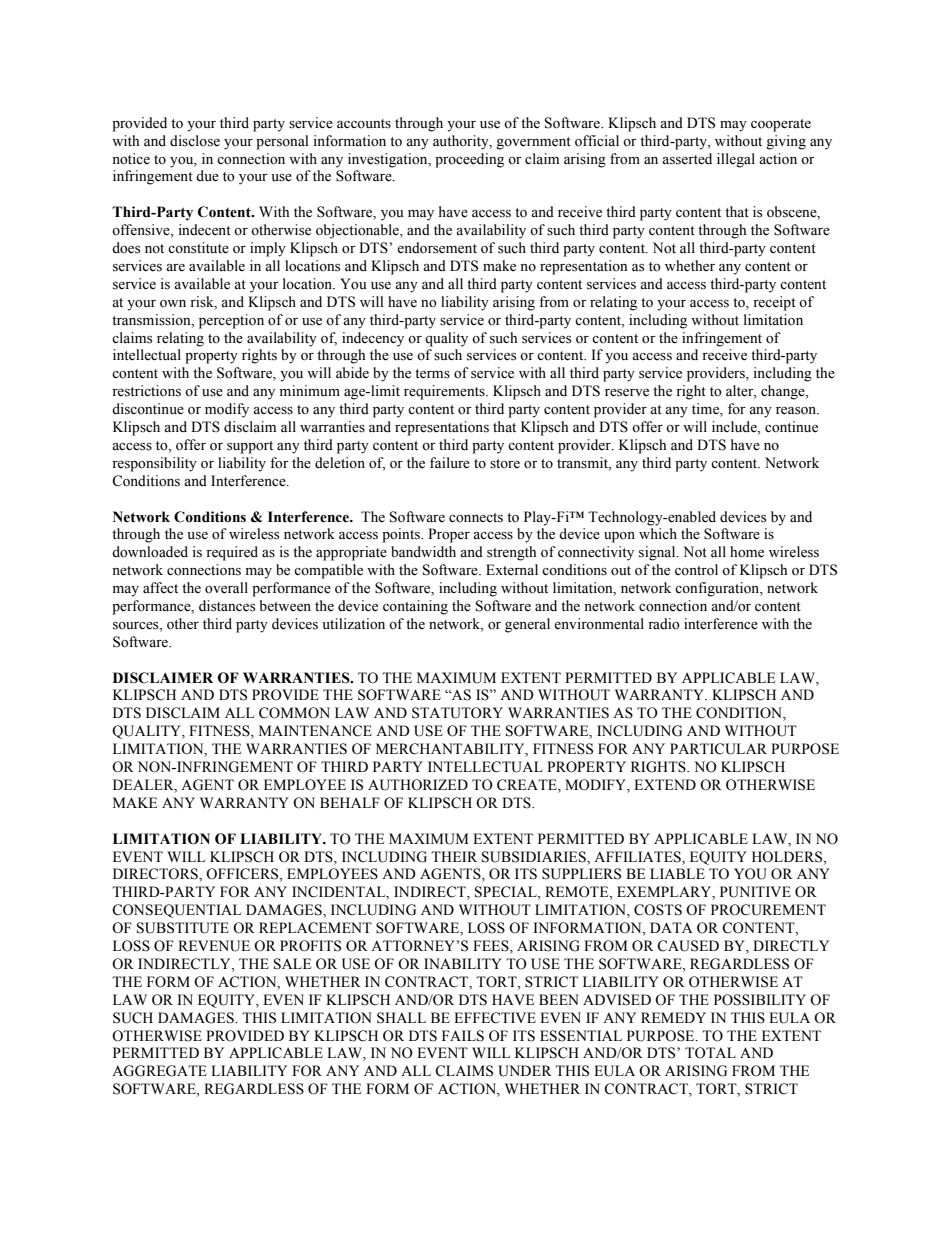 This screenshot has width=952, height=1233. What do you see at coordinates (469, 160) in the screenshot?
I see `proceeding` at bounding box center [469, 160].
